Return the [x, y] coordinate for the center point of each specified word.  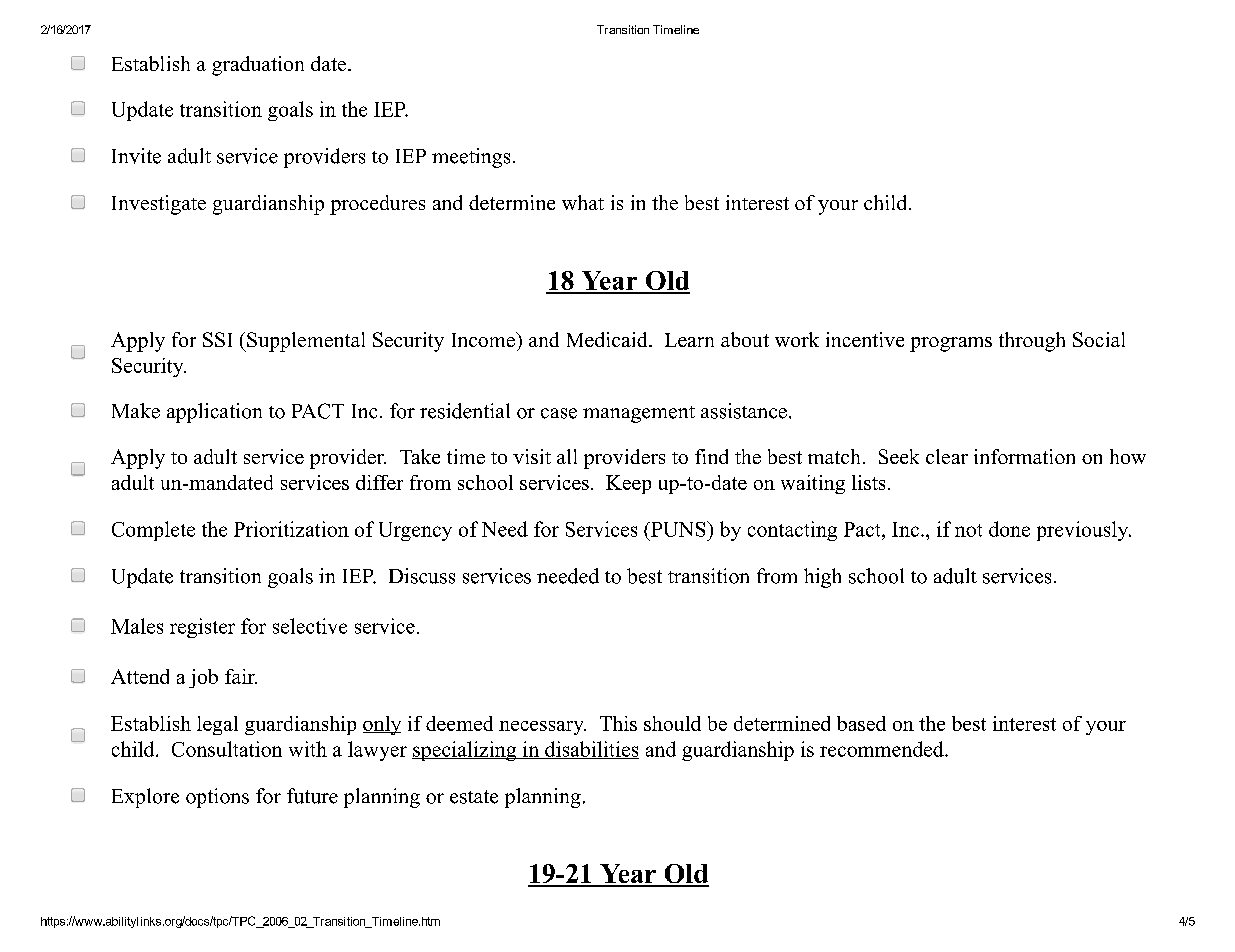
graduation [258, 66]
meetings [471, 158]
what [583, 202]
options [217, 798]
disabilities [591, 750]
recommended [883, 749]
